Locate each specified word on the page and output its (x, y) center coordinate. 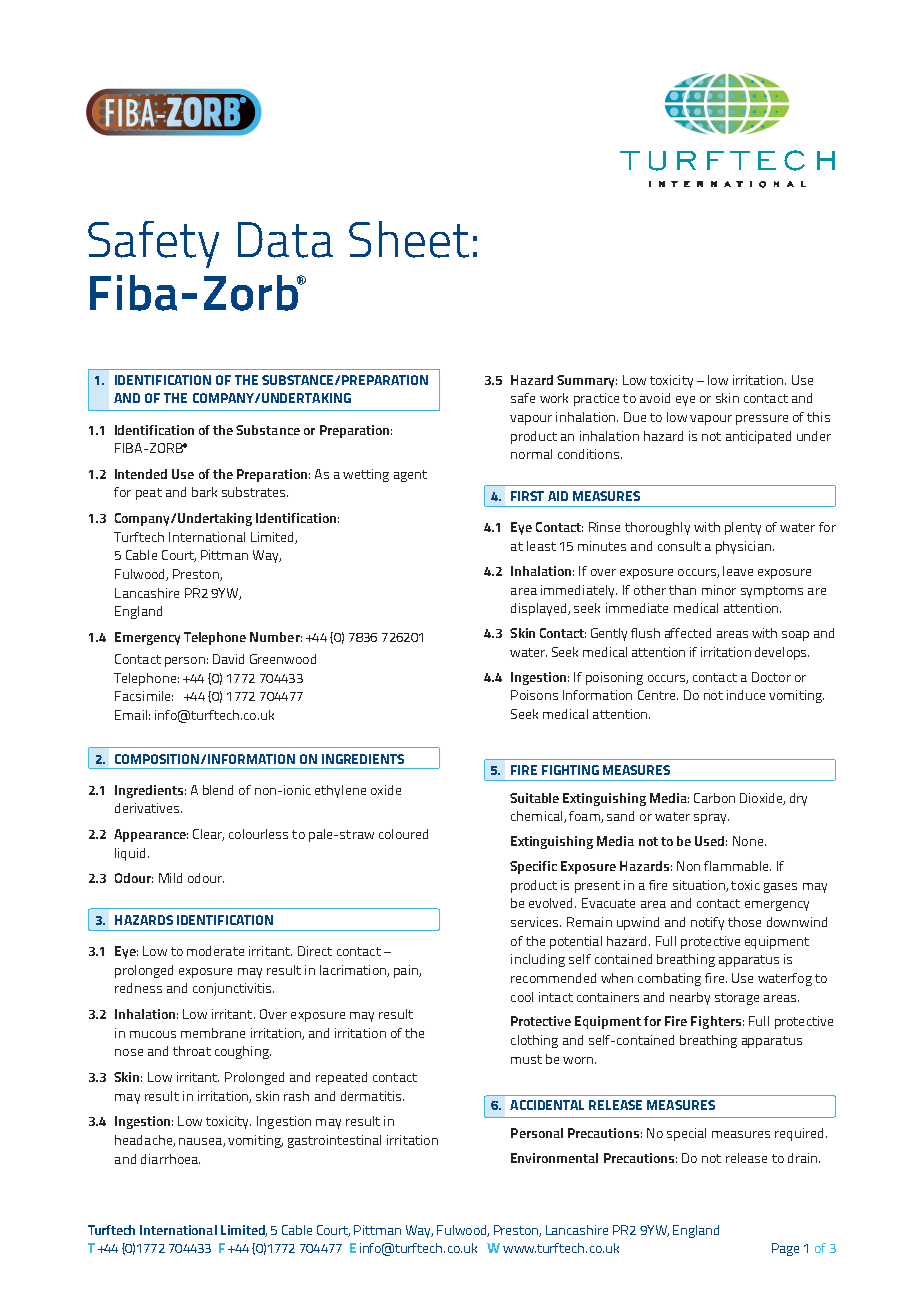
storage (737, 999)
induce (746, 695)
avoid (655, 398)
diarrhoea (170, 1159)
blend (218, 790)
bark (204, 492)
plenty (743, 528)
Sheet (409, 239)
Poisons (534, 695)
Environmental (554, 1158)
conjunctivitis (233, 989)
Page (785, 1249)
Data (285, 240)
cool (522, 997)
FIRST (527, 496)
